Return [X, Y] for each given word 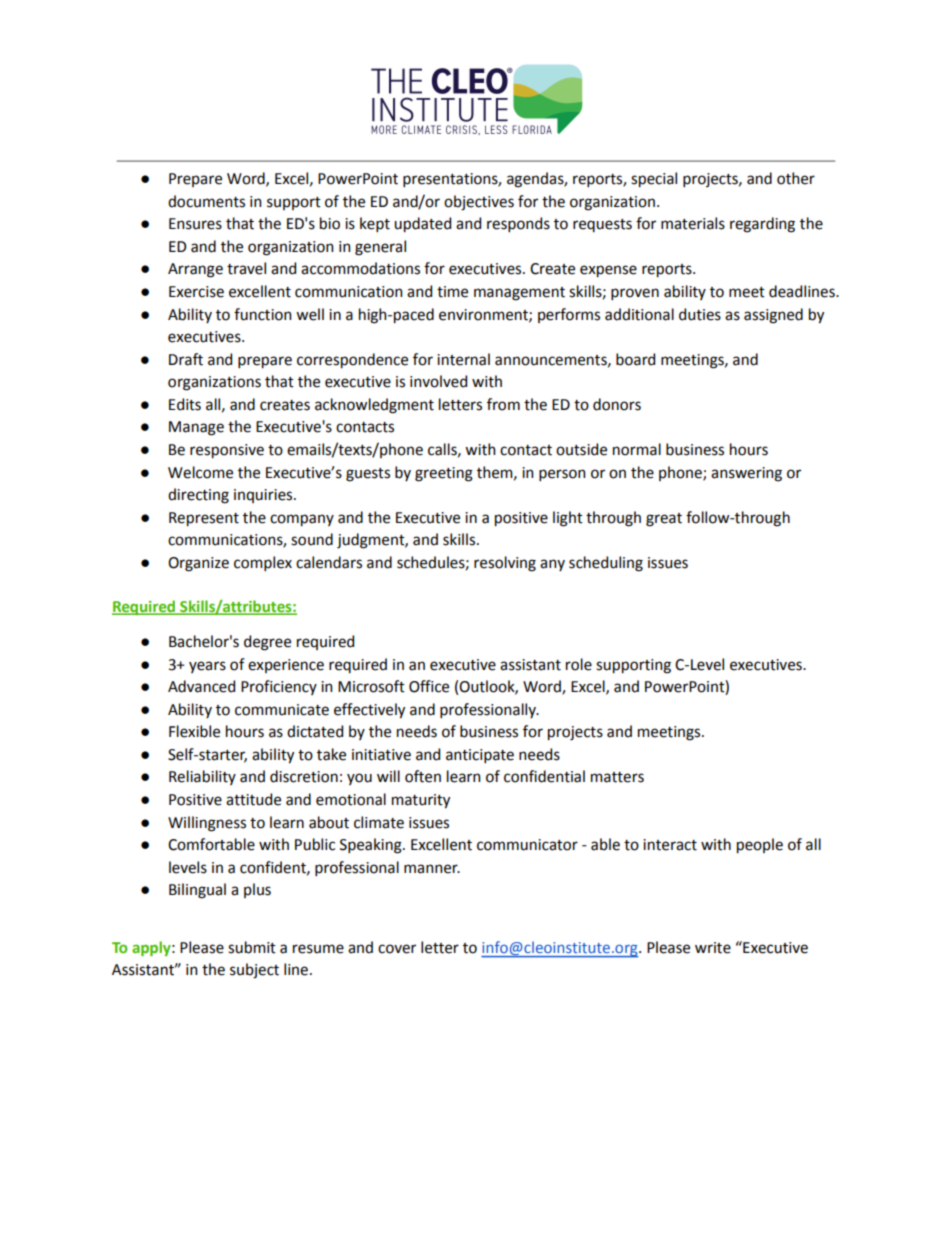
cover [397, 949]
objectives [479, 203]
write [713, 948]
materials [693, 223]
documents [206, 201]
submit [252, 947]
